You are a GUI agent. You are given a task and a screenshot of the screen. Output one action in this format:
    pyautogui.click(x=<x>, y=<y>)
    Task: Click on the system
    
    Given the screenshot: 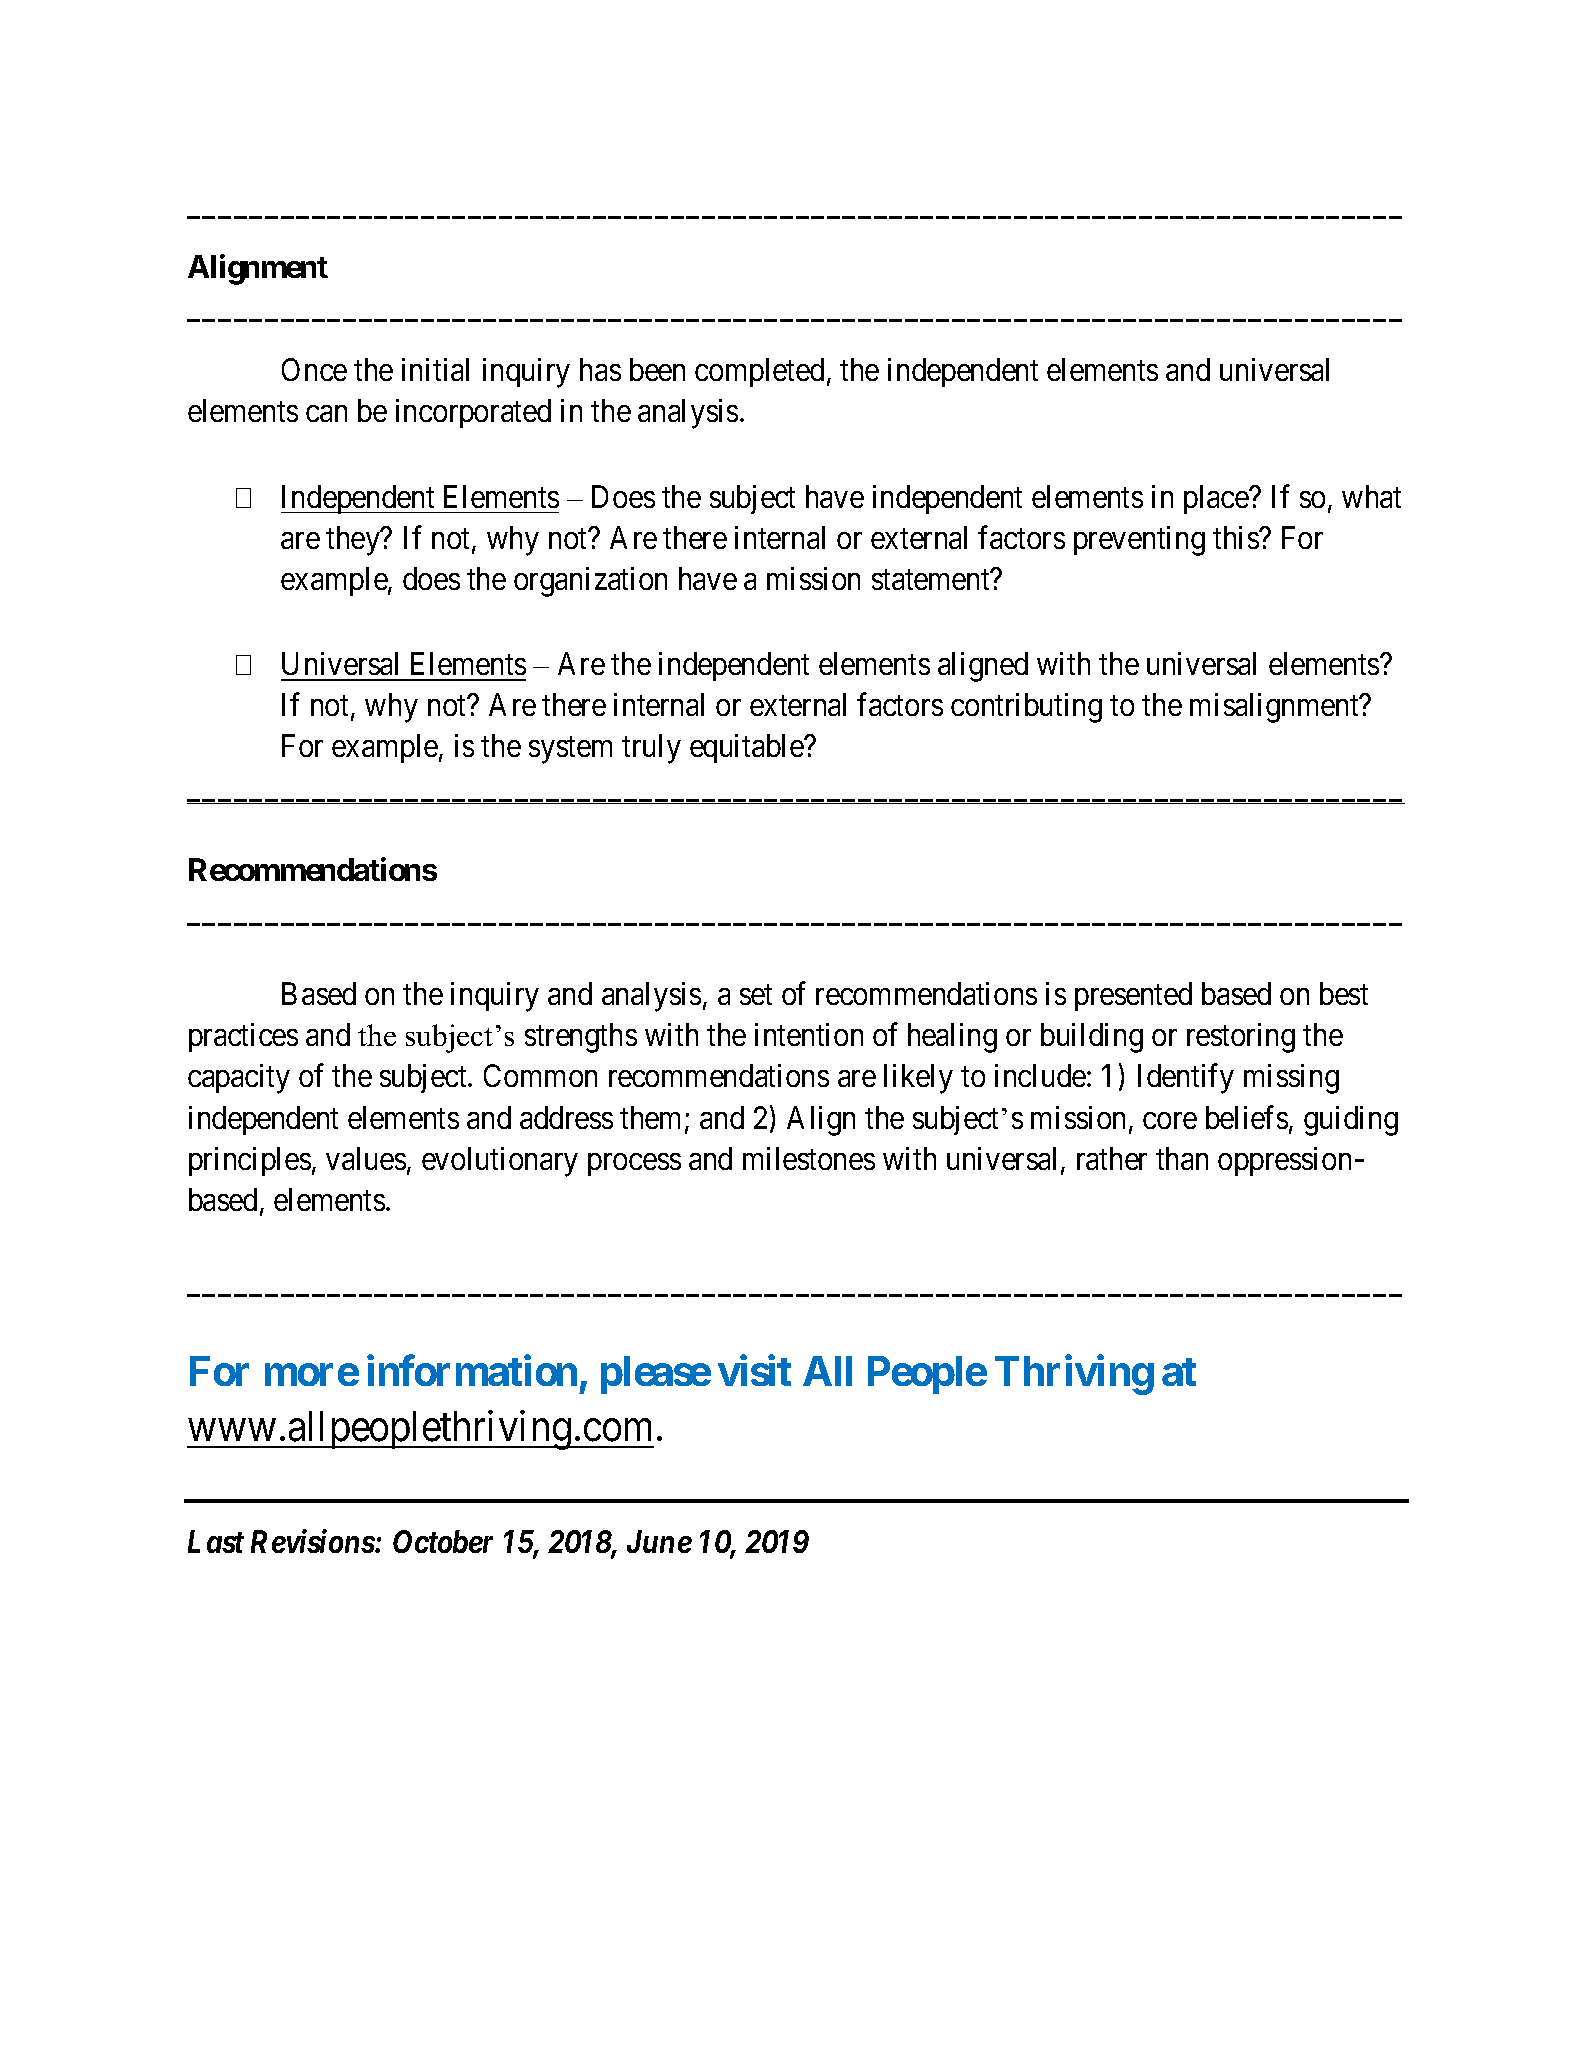 What is the action you would take?
    pyautogui.click(x=570, y=750)
